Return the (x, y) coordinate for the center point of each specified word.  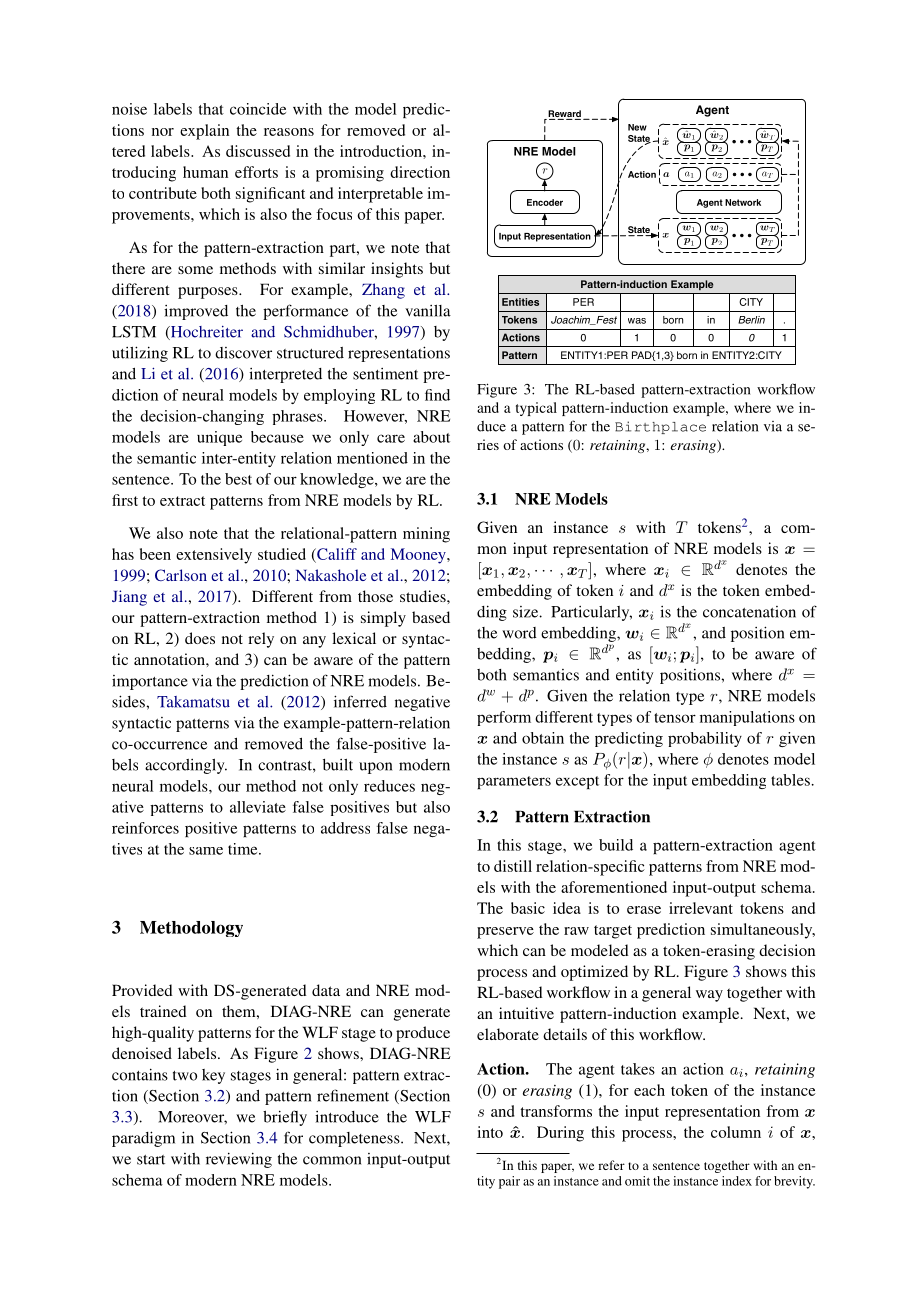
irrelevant (701, 908)
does (200, 638)
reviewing (239, 1160)
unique (219, 438)
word (519, 633)
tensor (675, 718)
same (206, 851)
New (637, 127)
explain (204, 132)
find (437, 395)
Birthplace (660, 427)
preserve (505, 933)
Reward (563, 115)
